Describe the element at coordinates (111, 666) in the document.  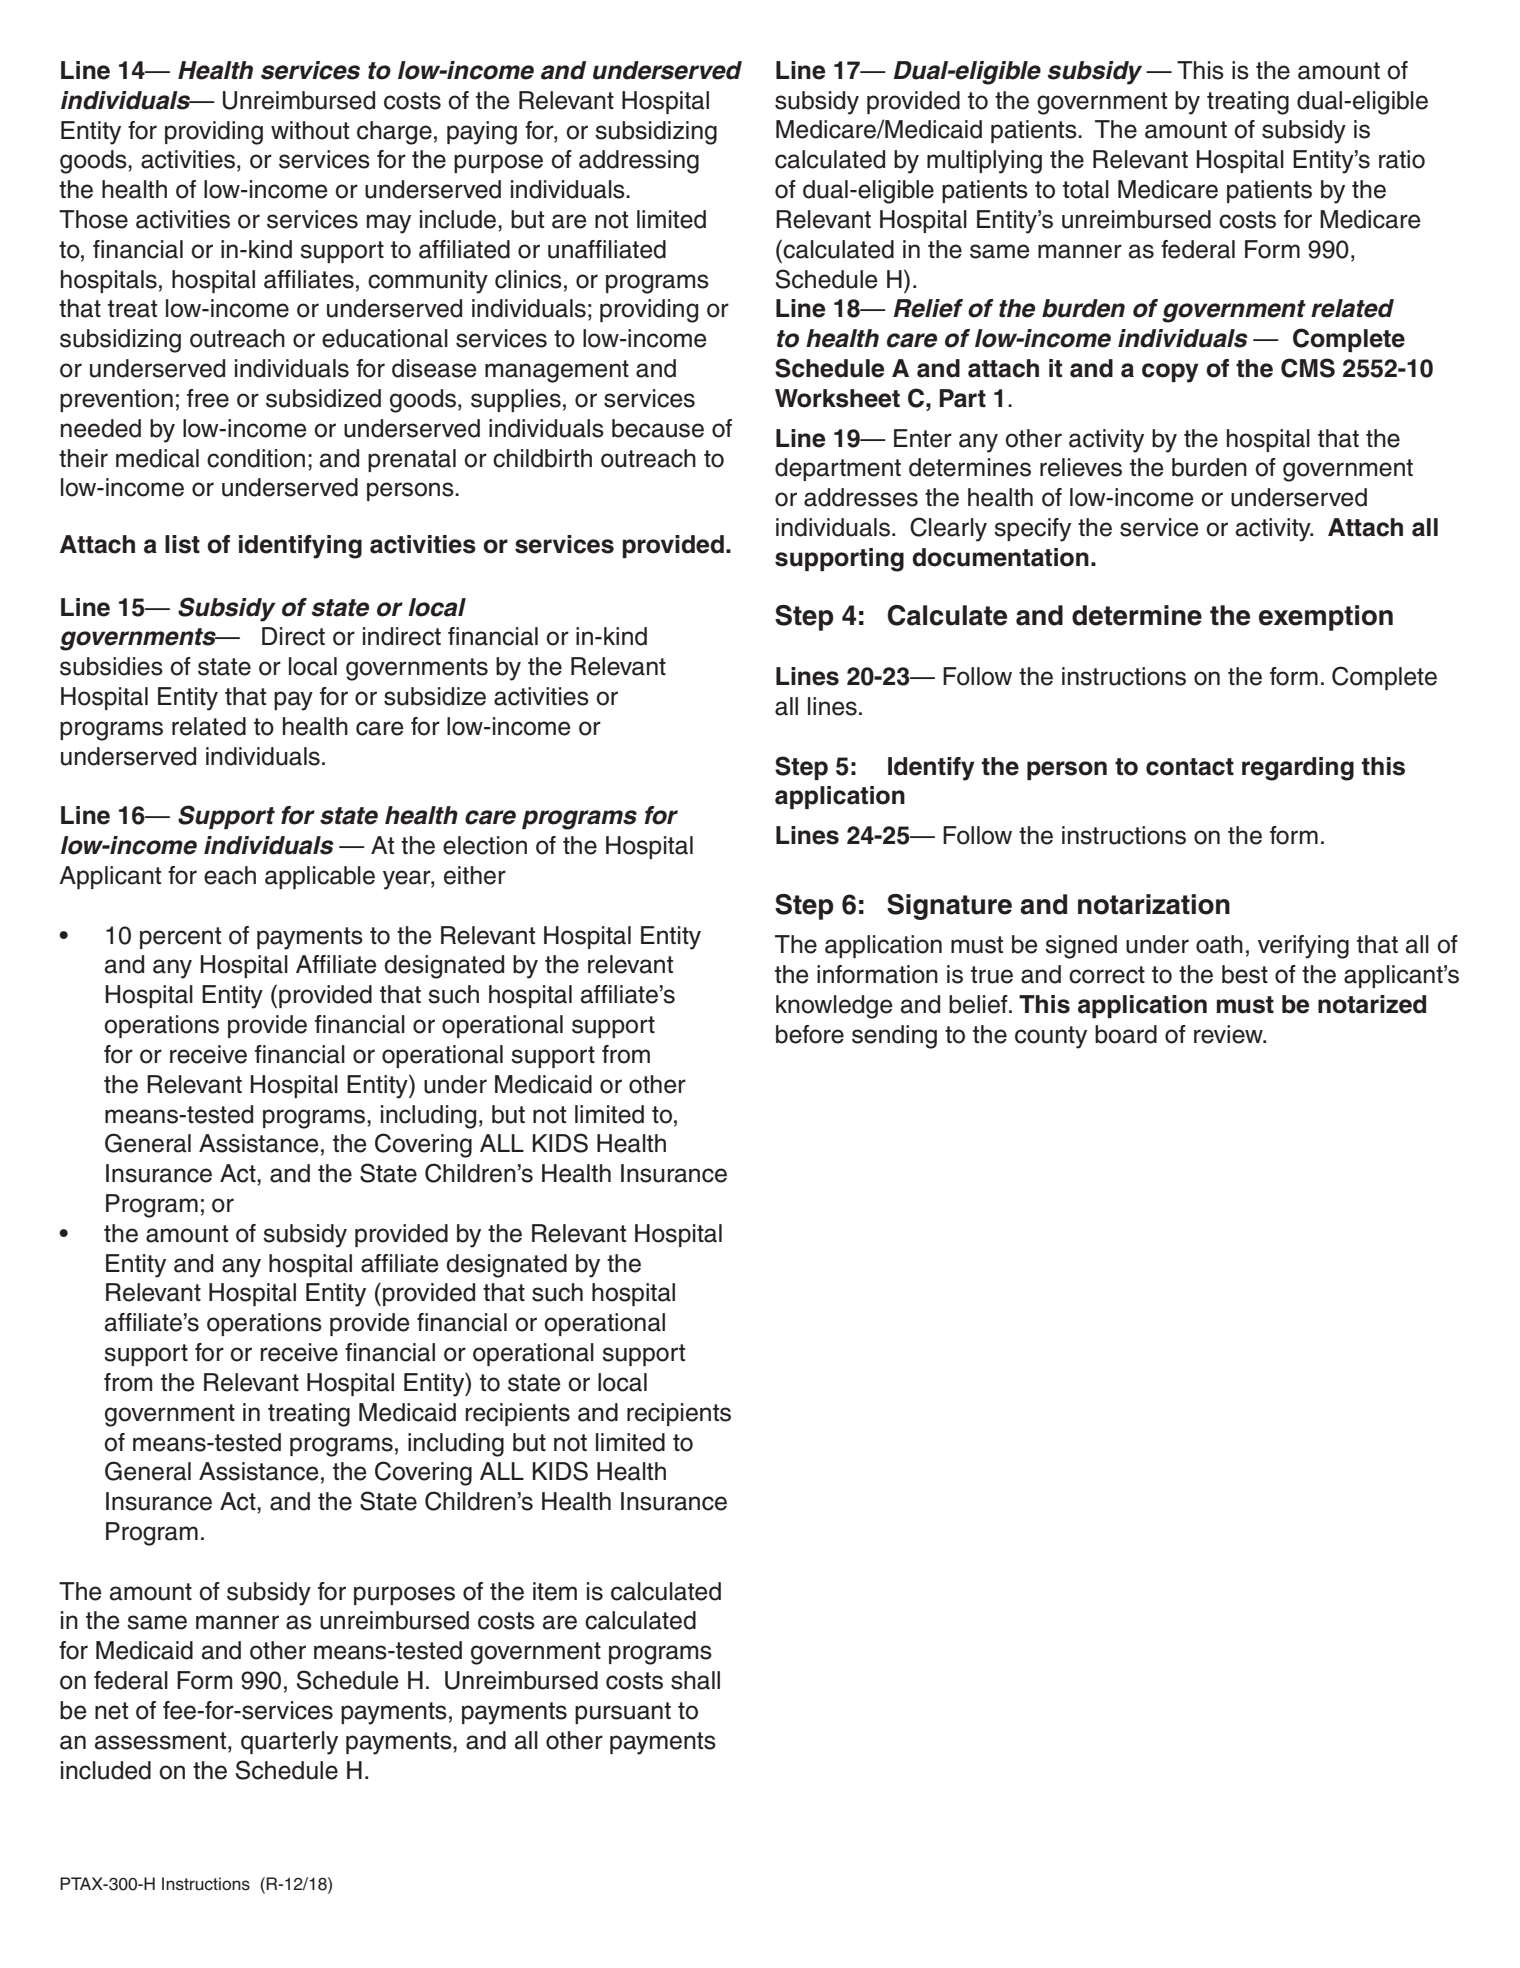
I see `subsidies` at that location.
